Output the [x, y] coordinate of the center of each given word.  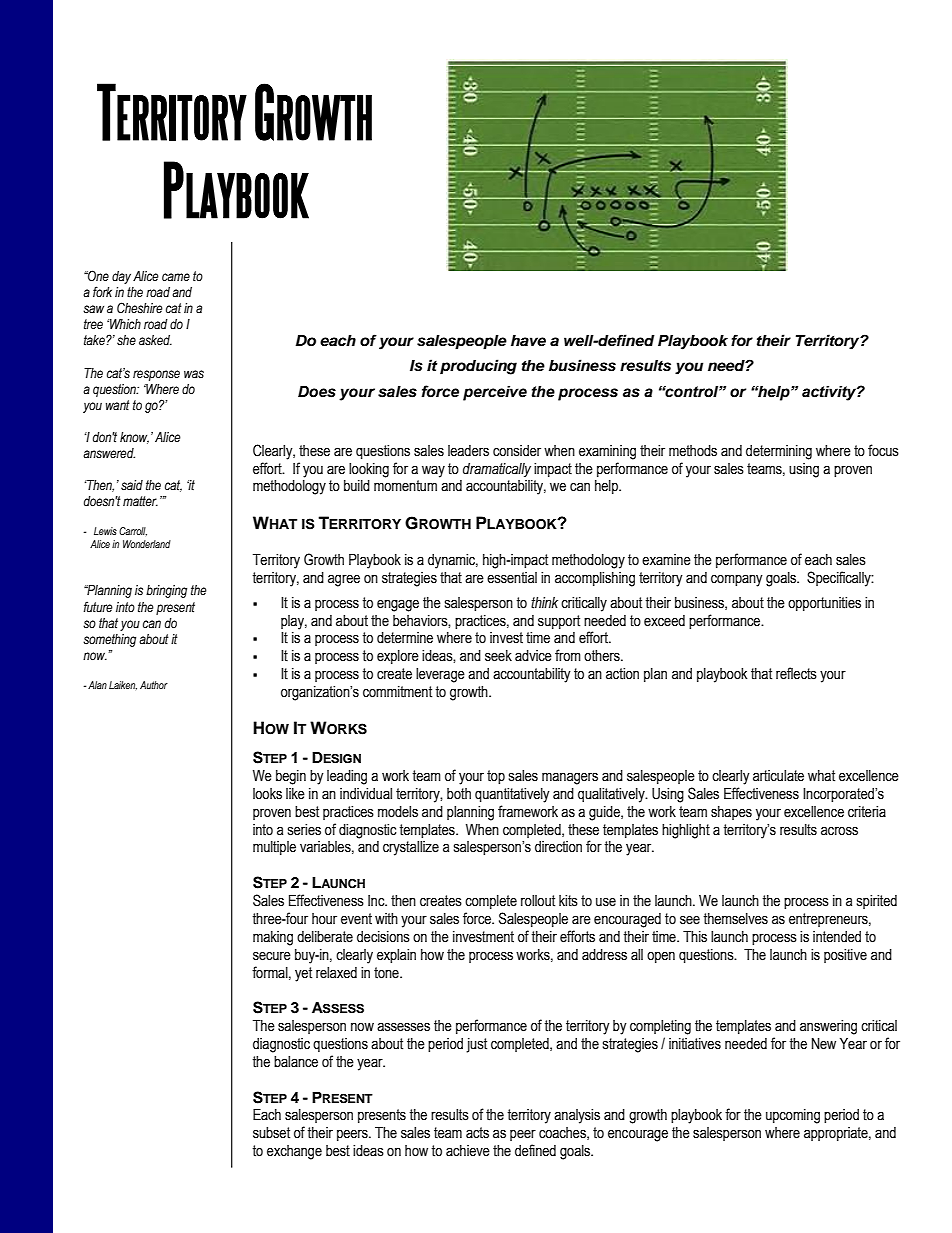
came [176, 277]
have [528, 341]
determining [779, 452]
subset [271, 1133]
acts [477, 1133]
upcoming [793, 1116]
